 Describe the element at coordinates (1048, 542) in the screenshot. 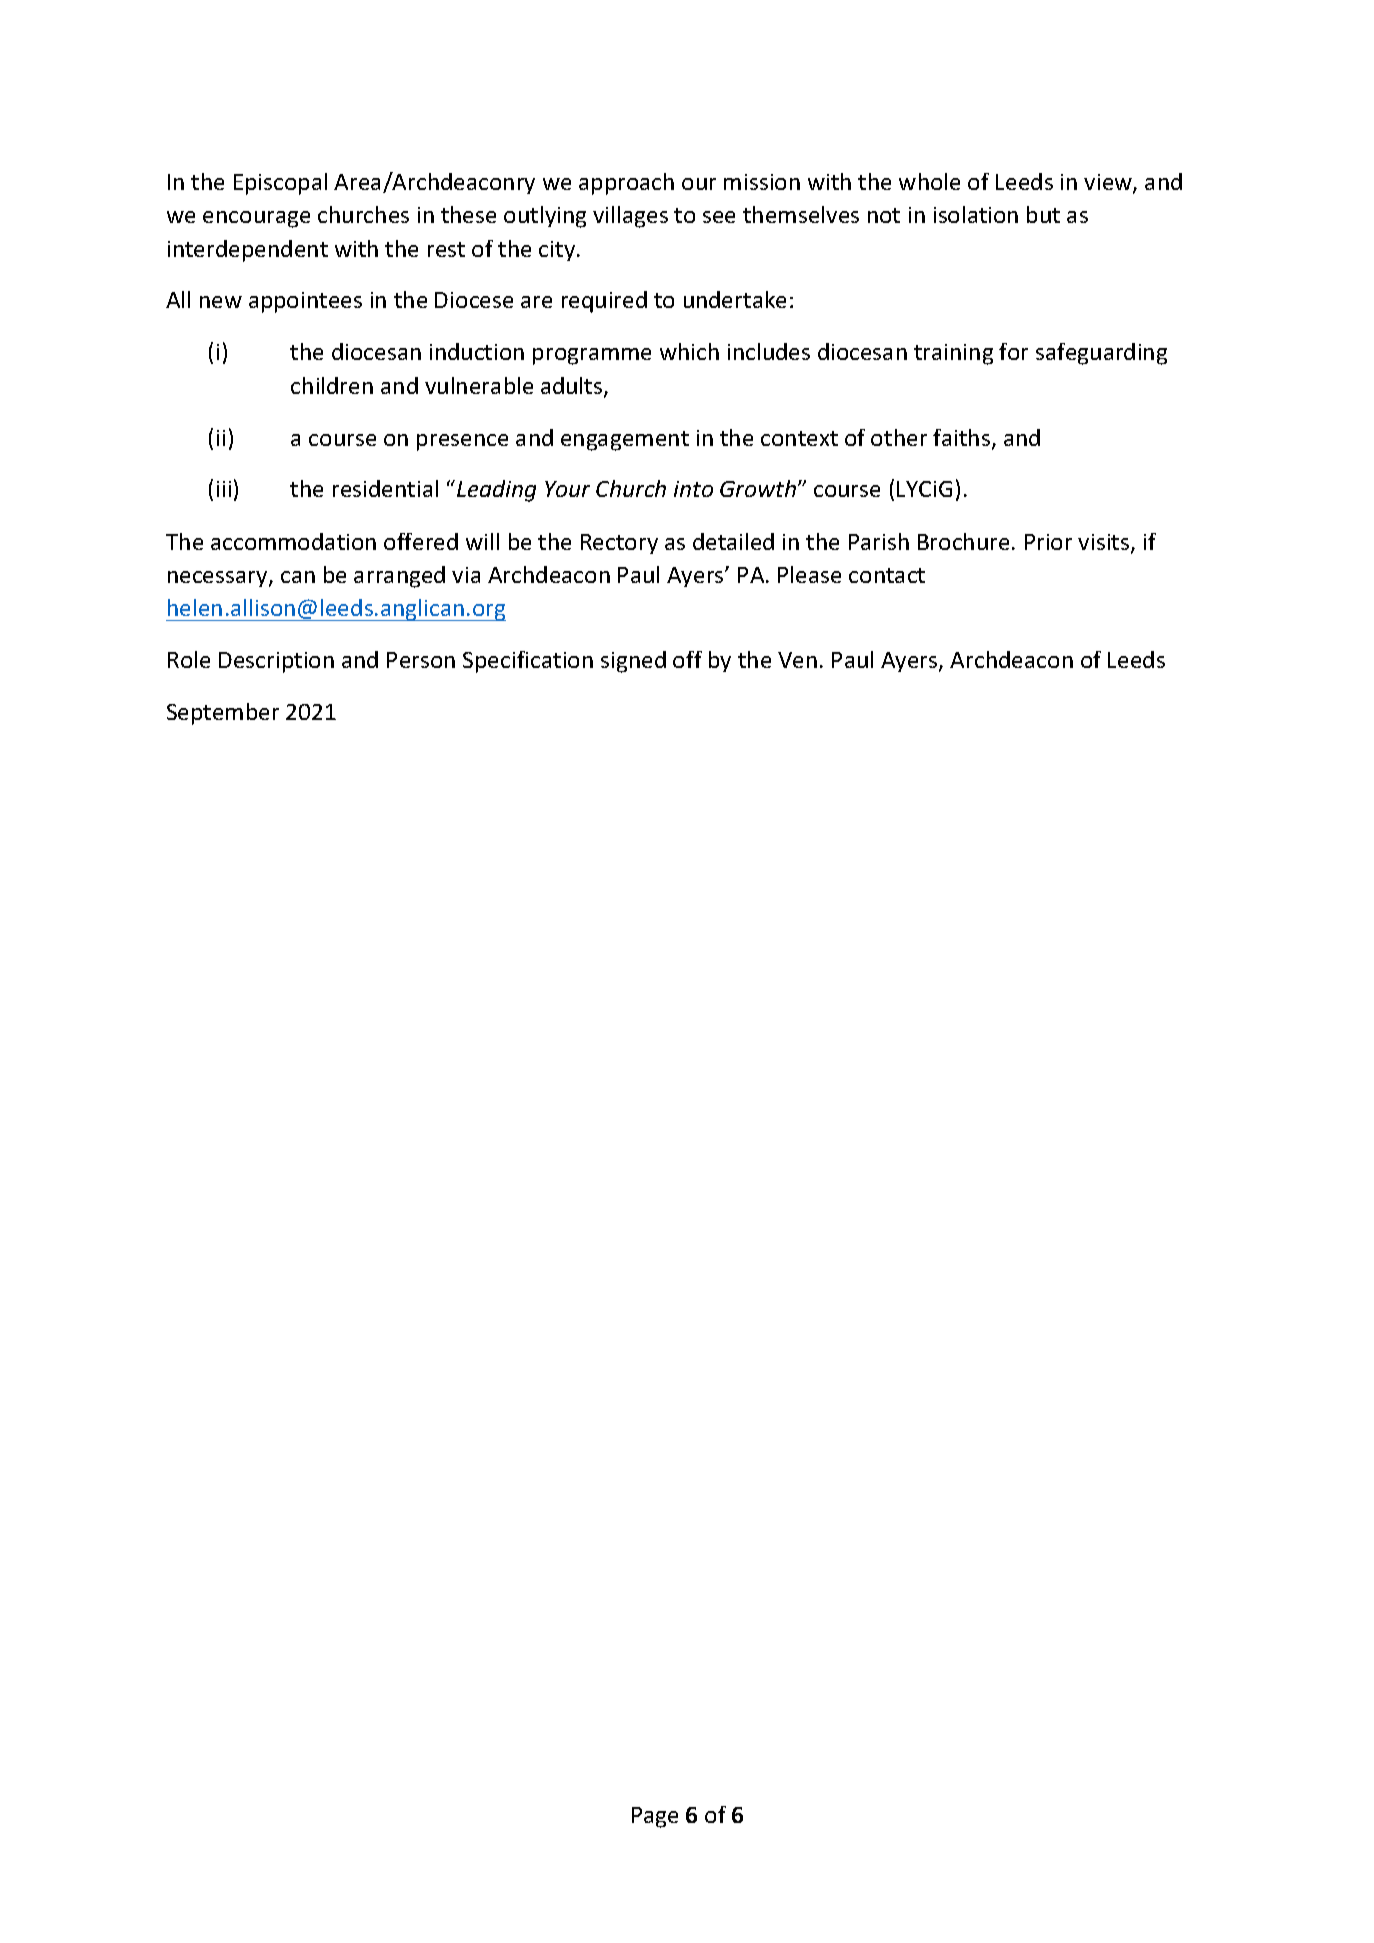

I see `Prior` at that location.
